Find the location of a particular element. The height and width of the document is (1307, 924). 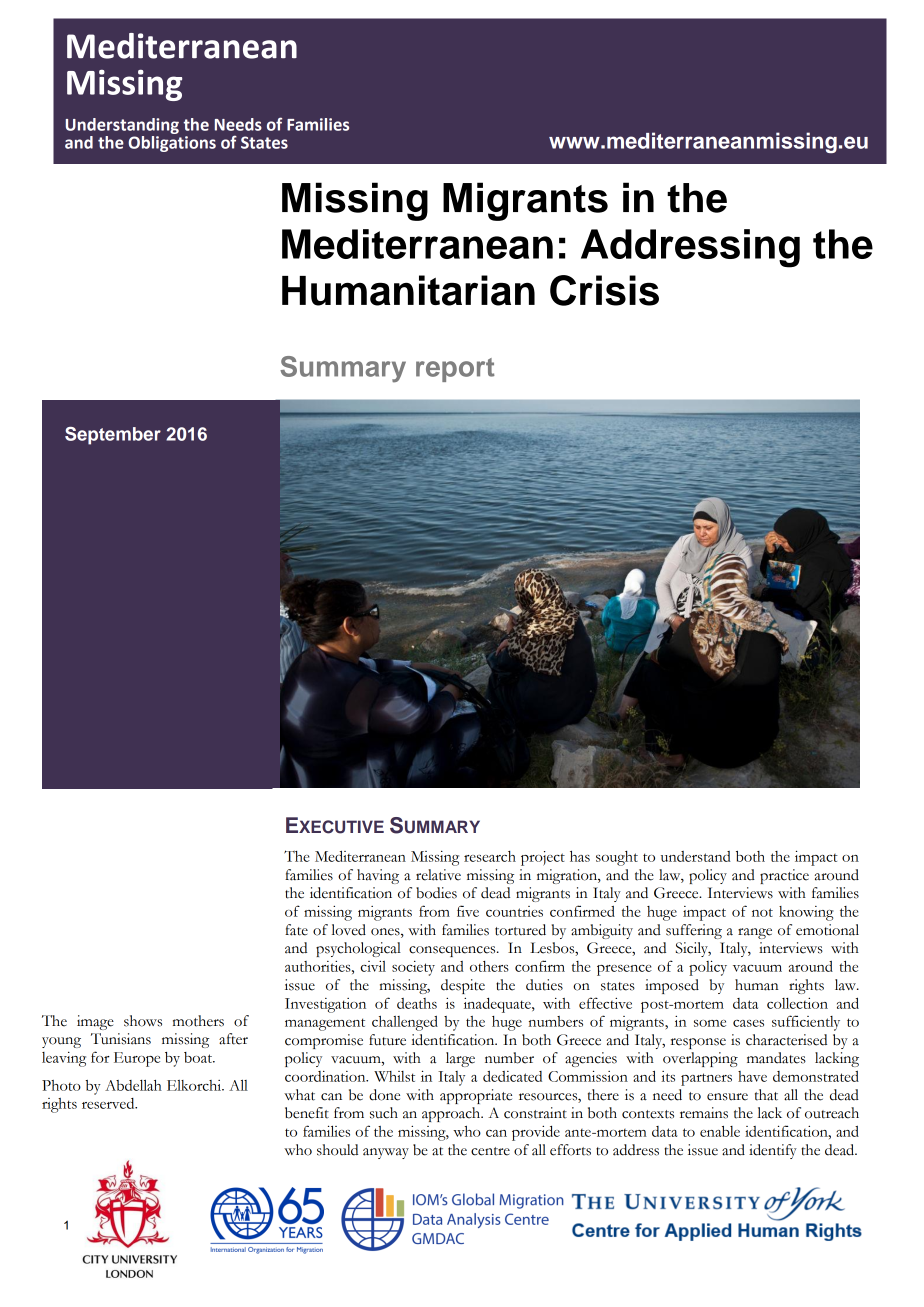

relative is located at coordinates (438, 875).
